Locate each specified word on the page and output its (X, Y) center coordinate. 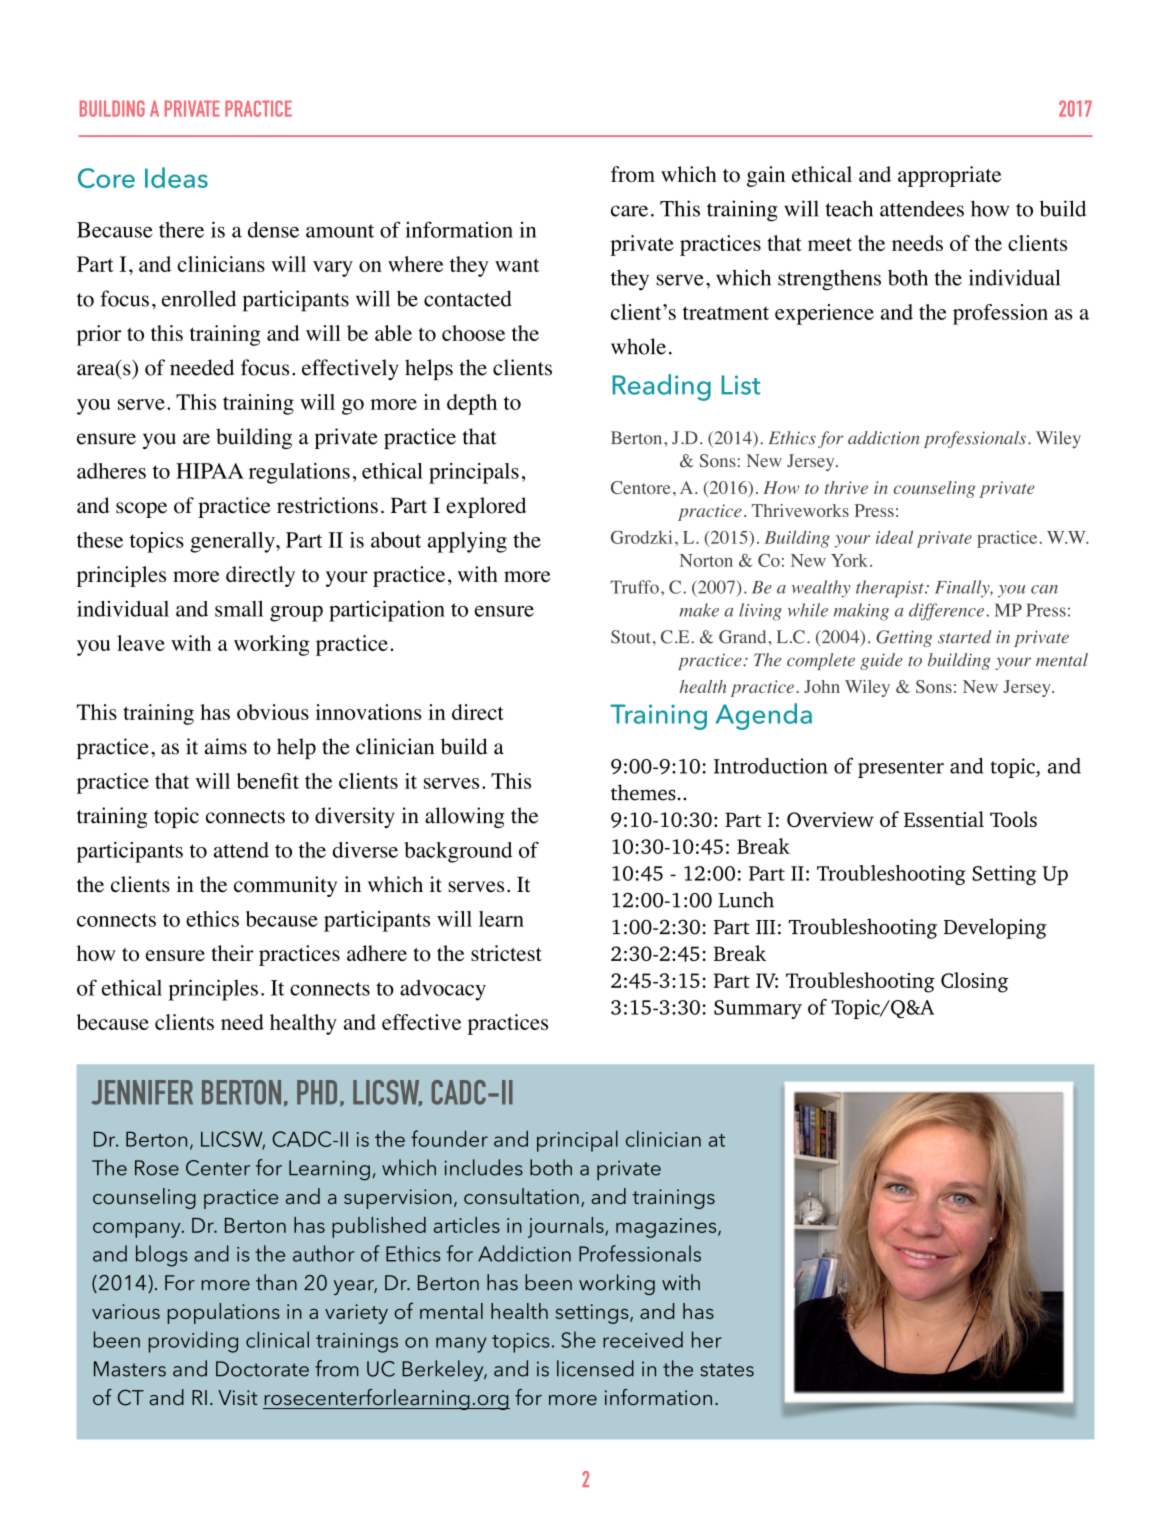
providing (193, 1342)
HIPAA (210, 471)
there (181, 230)
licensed (595, 1368)
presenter (901, 769)
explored (486, 507)
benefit (268, 781)
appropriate (949, 176)
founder (449, 1138)
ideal (894, 537)
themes (643, 792)
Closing (974, 982)
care (629, 211)
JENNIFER (142, 1092)
